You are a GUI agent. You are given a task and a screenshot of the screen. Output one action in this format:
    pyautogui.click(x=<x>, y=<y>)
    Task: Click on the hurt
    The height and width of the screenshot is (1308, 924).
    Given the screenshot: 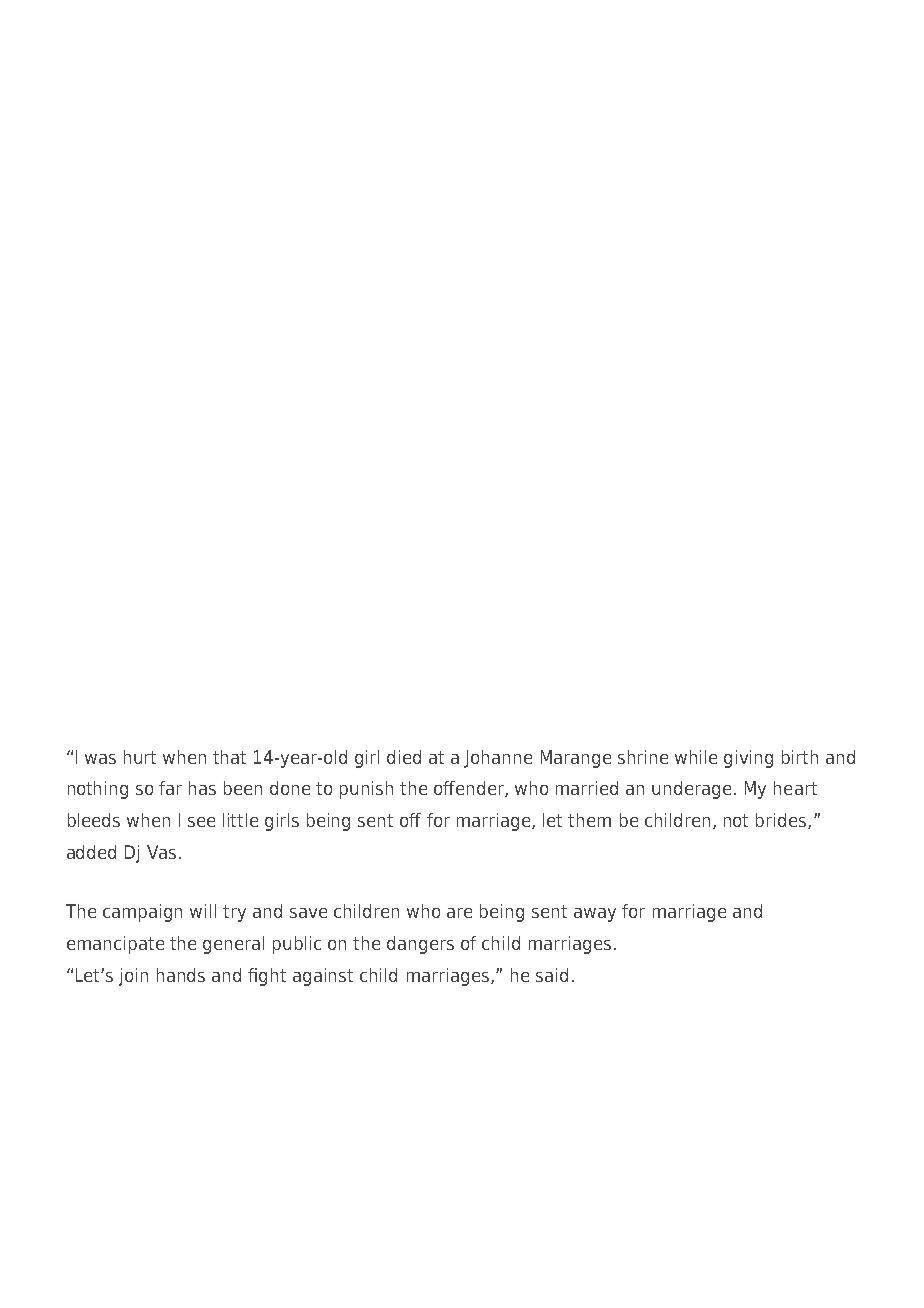 What is the action you would take?
    pyautogui.click(x=140, y=757)
